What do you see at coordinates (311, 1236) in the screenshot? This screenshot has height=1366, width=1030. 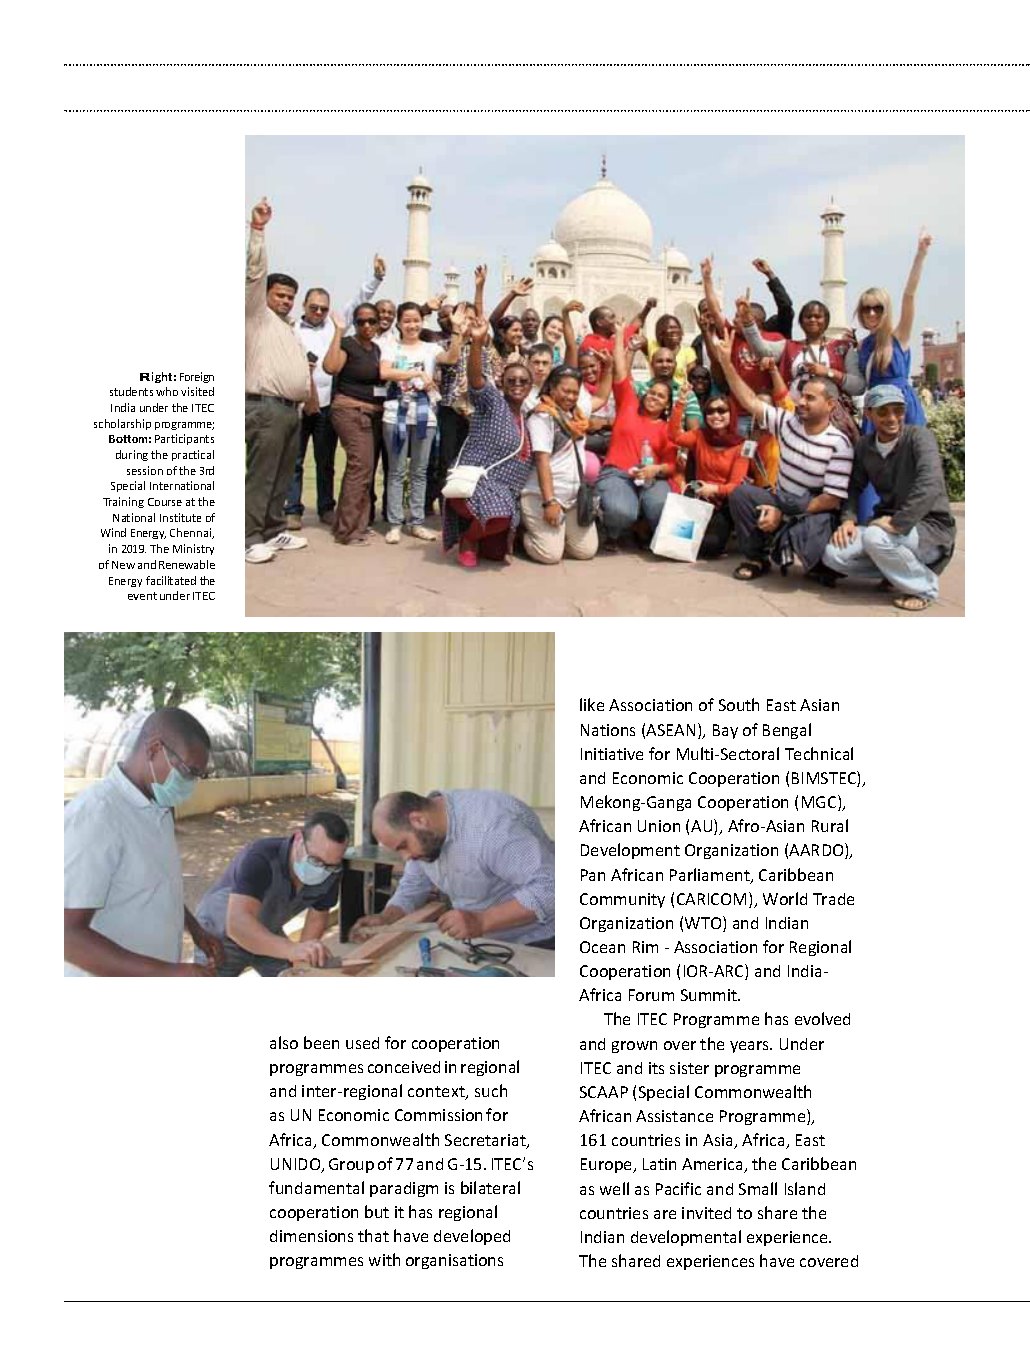 I see `dimensions` at bounding box center [311, 1236].
